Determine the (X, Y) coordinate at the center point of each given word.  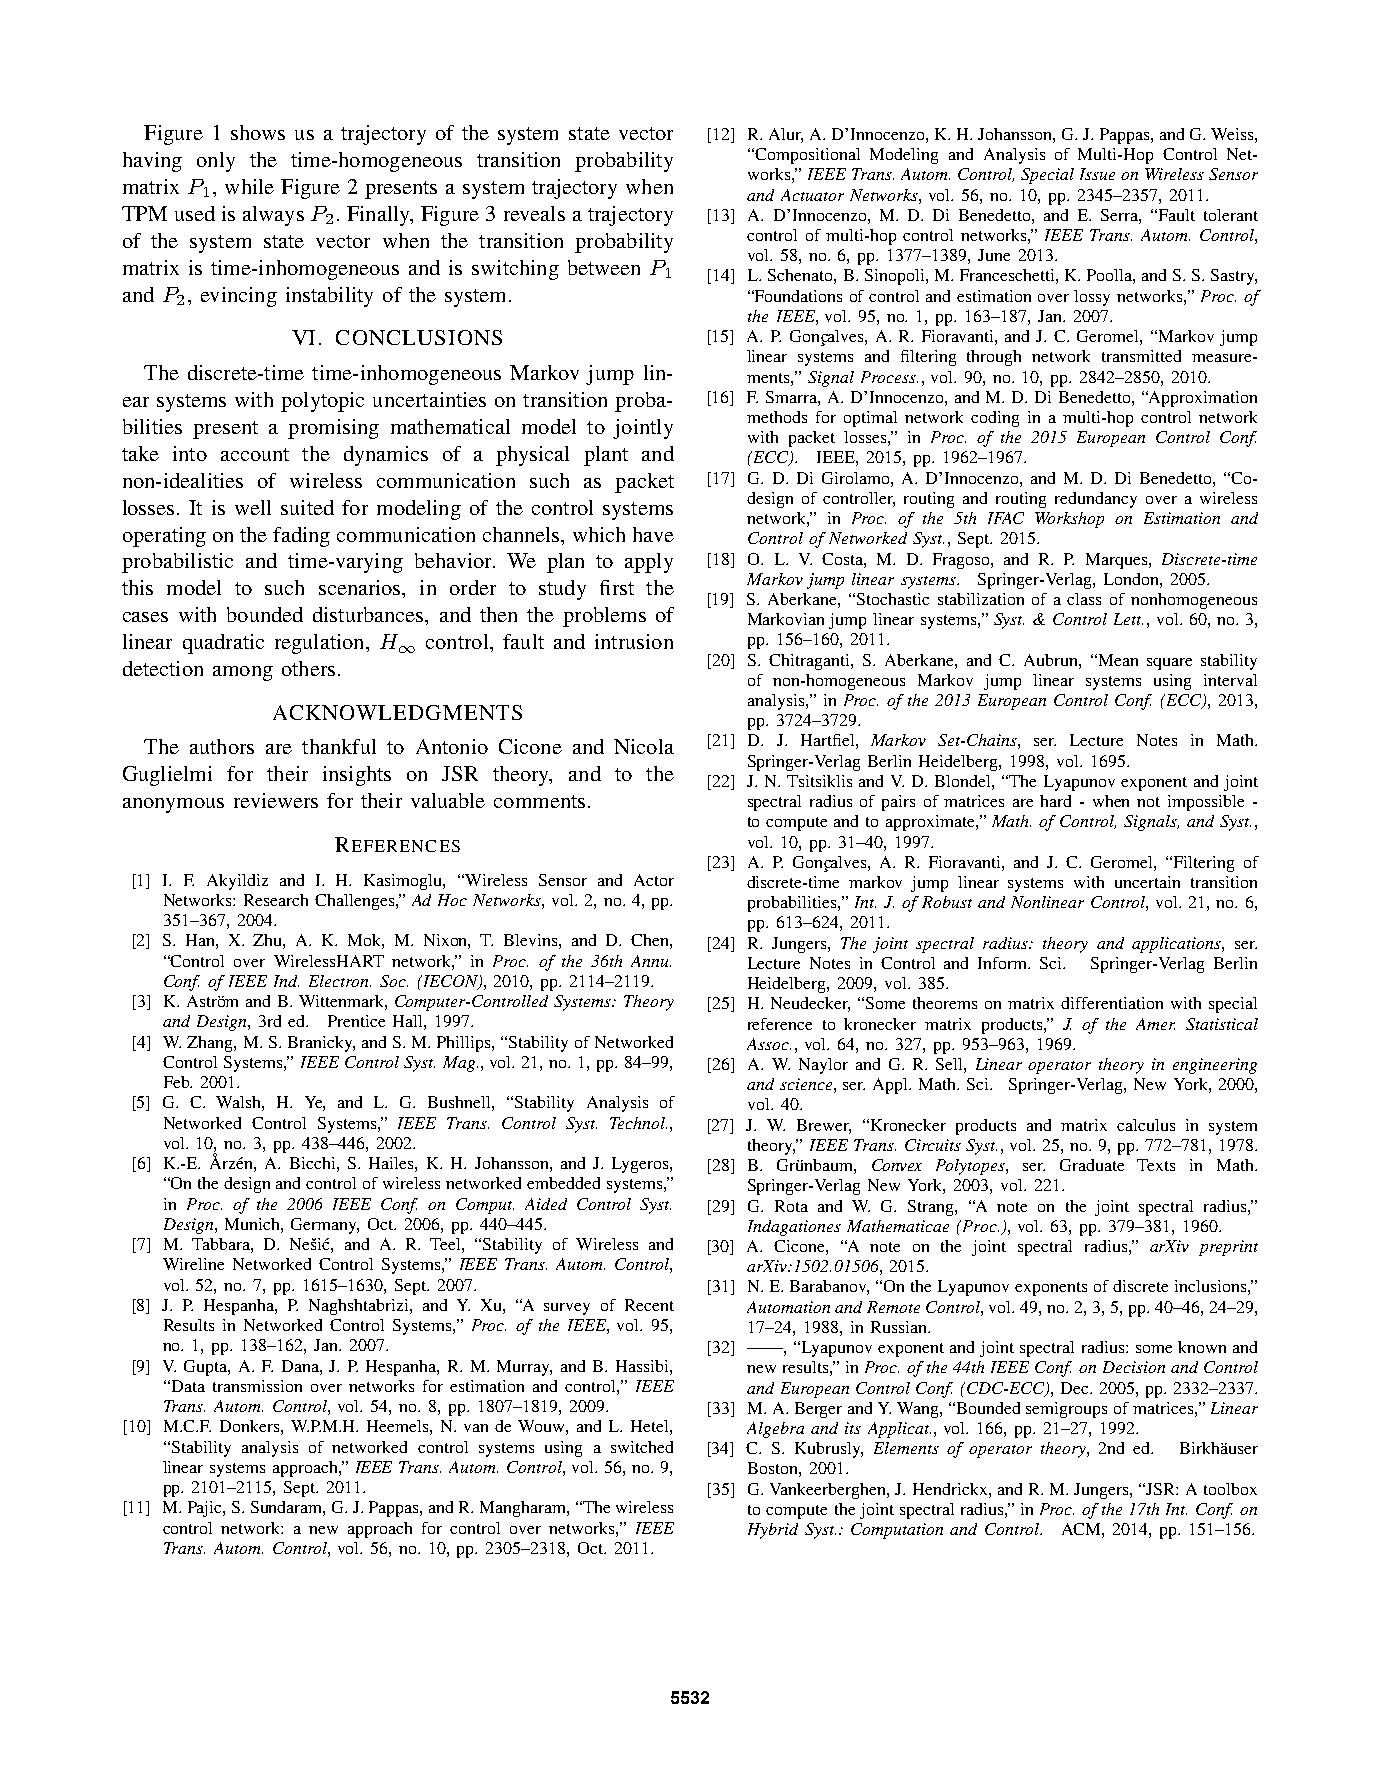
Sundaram (288, 1508)
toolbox (1230, 1489)
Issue (1097, 174)
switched (642, 1447)
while (249, 186)
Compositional (806, 156)
